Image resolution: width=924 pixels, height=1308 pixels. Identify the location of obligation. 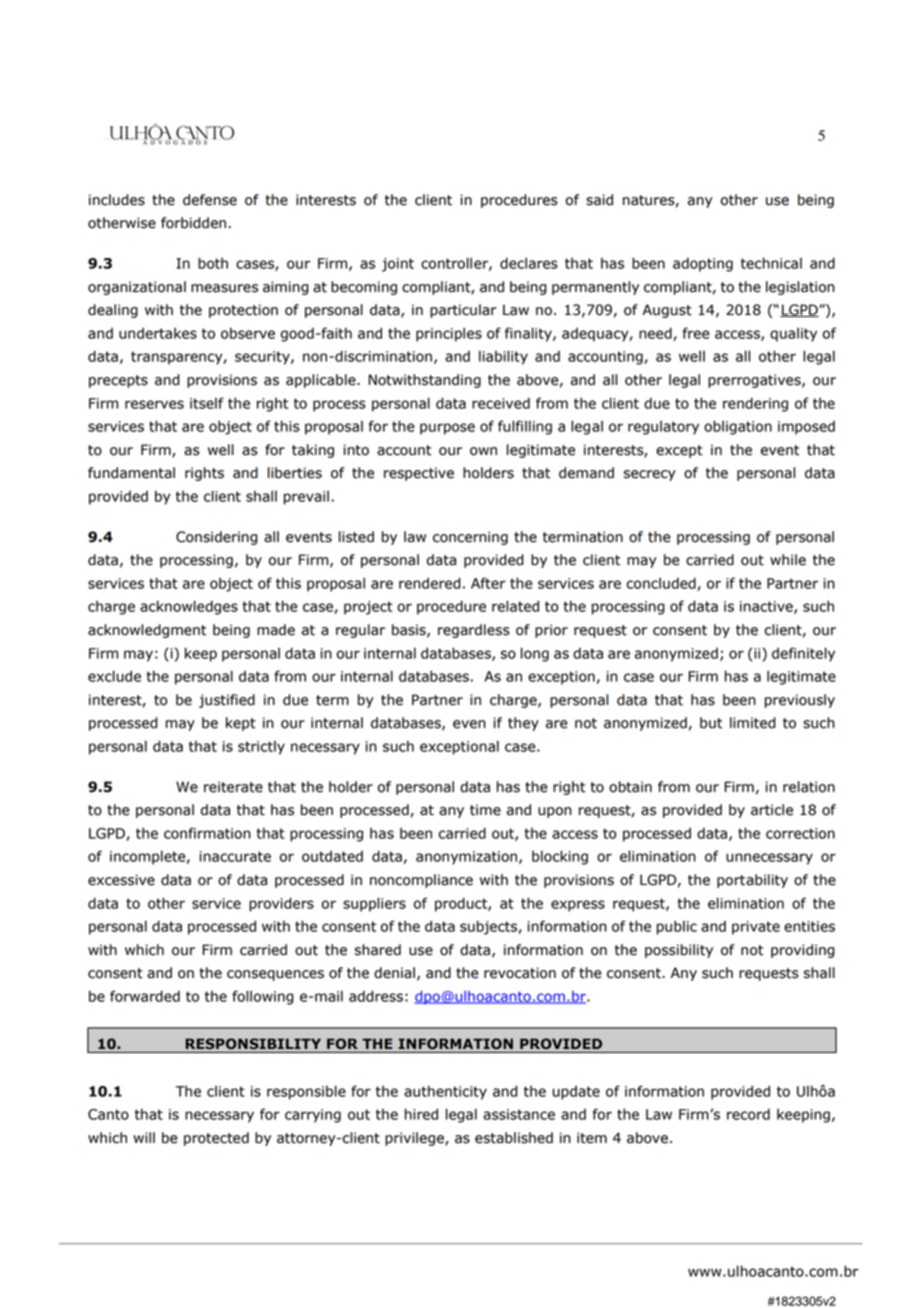
(738, 427).
